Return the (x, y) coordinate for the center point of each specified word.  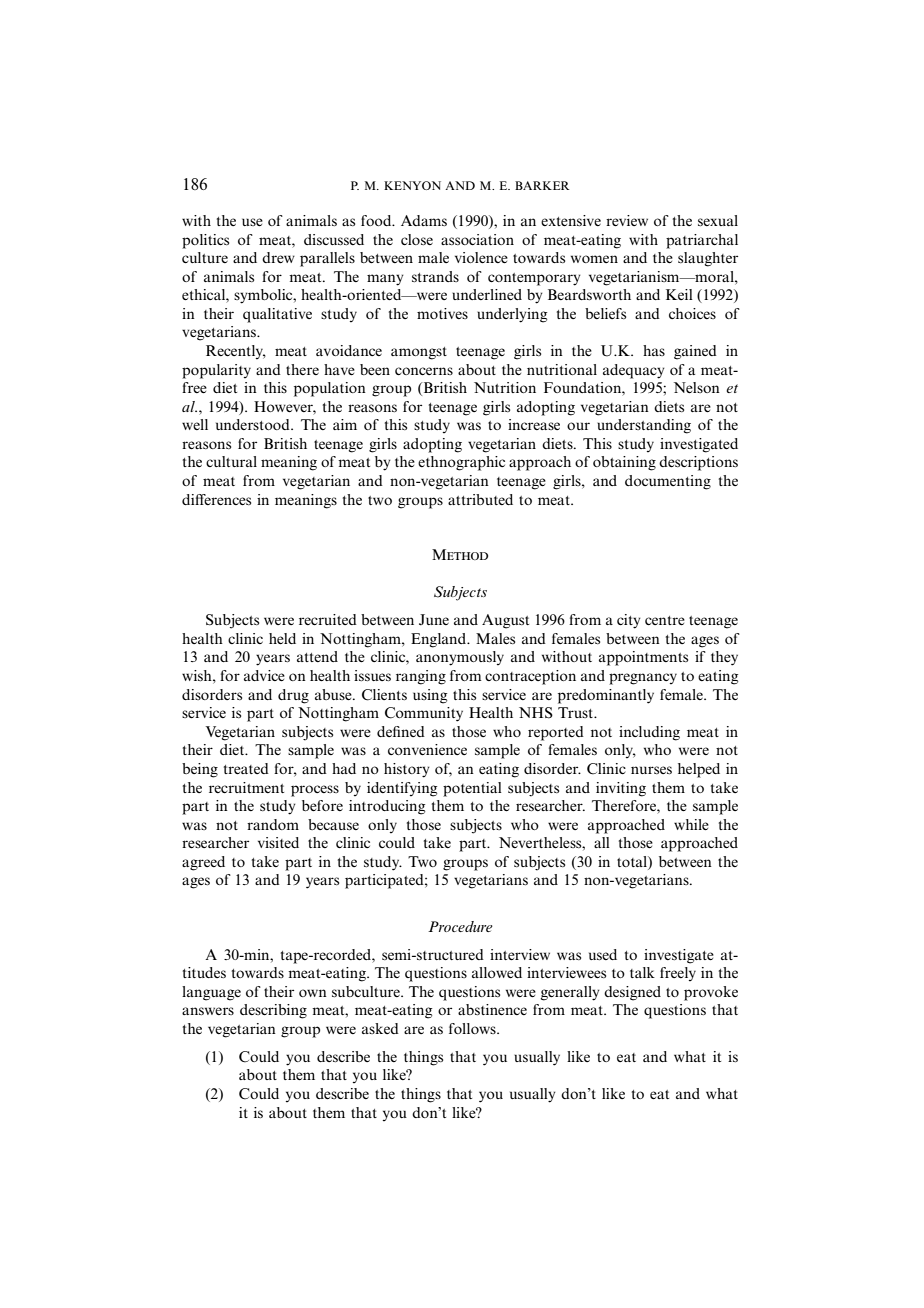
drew (278, 257)
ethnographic (461, 463)
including (649, 733)
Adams (424, 220)
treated (246, 768)
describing (273, 1011)
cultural (231, 461)
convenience (427, 749)
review (627, 220)
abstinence (492, 1009)
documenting (668, 482)
